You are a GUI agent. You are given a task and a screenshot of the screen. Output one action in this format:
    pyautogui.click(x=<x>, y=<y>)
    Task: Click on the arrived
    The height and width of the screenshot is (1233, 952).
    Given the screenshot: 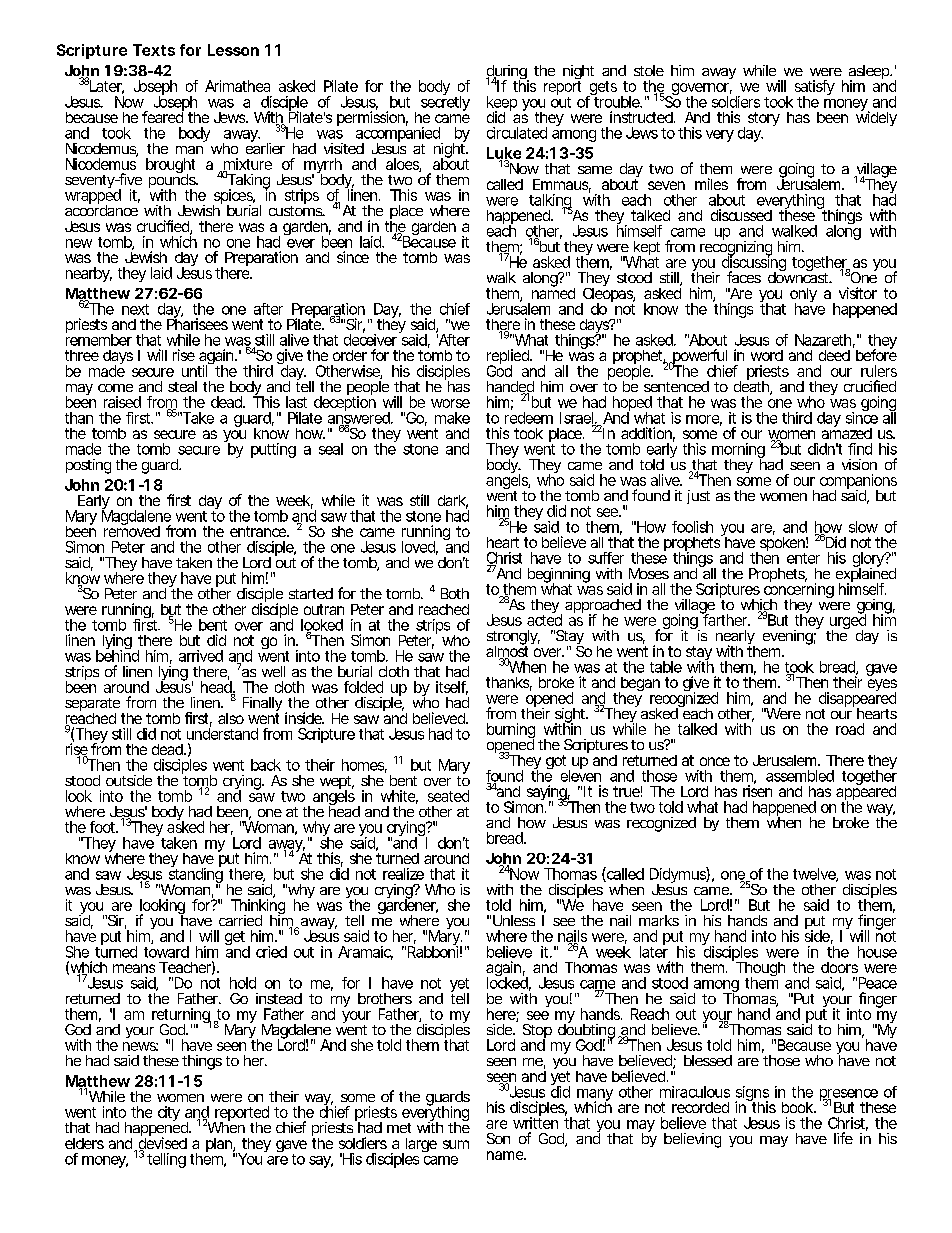 What is the action you would take?
    pyautogui.click(x=201, y=656)
